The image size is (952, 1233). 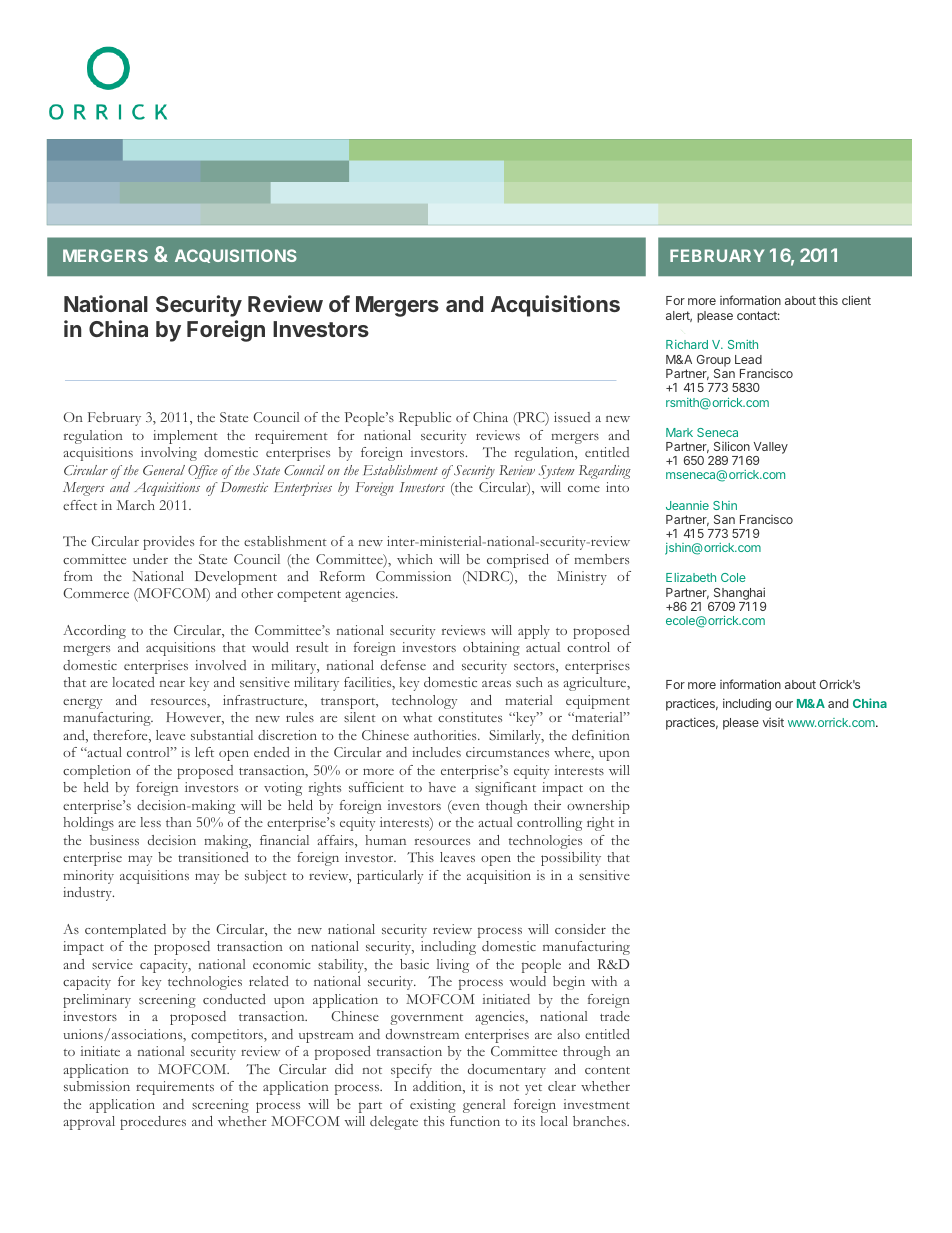 What do you see at coordinates (425, 419) in the screenshot?
I see `Republic` at bounding box center [425, 419].
